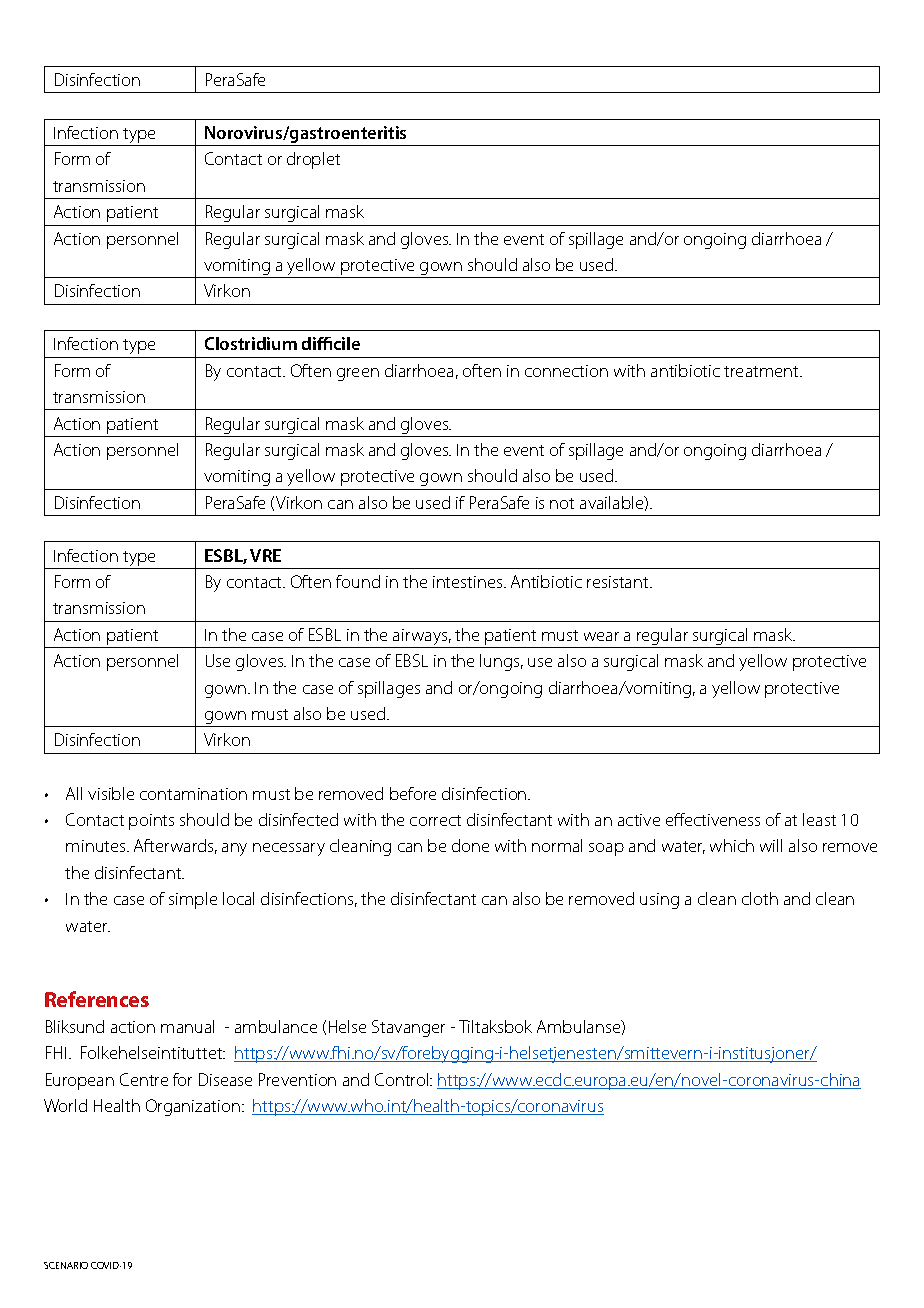 The image size is (924, 1308). What do you see at coordinates (762, 371) in the screenshot?
I see `treatment` at bounding box center [762, 371].
